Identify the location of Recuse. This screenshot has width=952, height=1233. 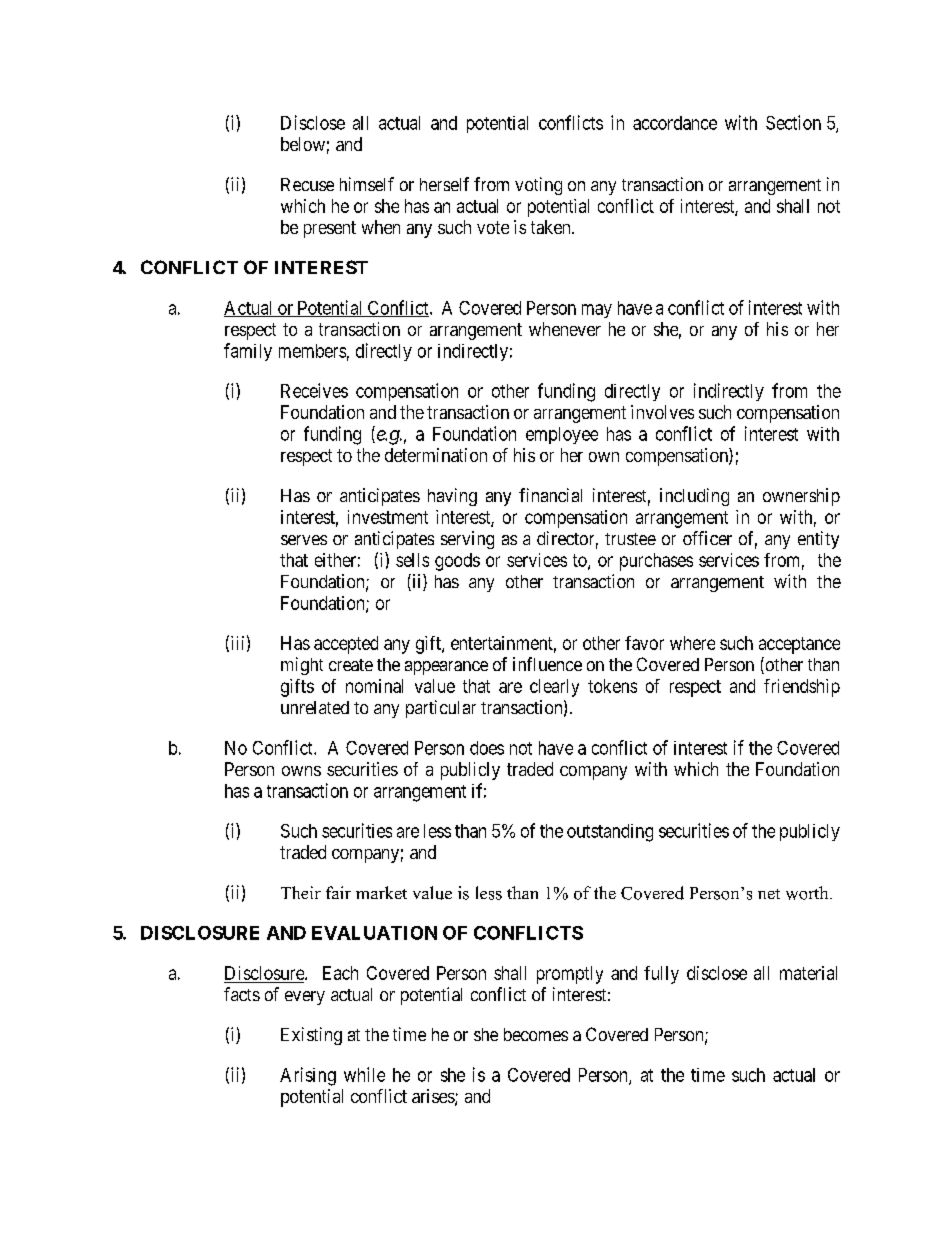
(307, 184).
